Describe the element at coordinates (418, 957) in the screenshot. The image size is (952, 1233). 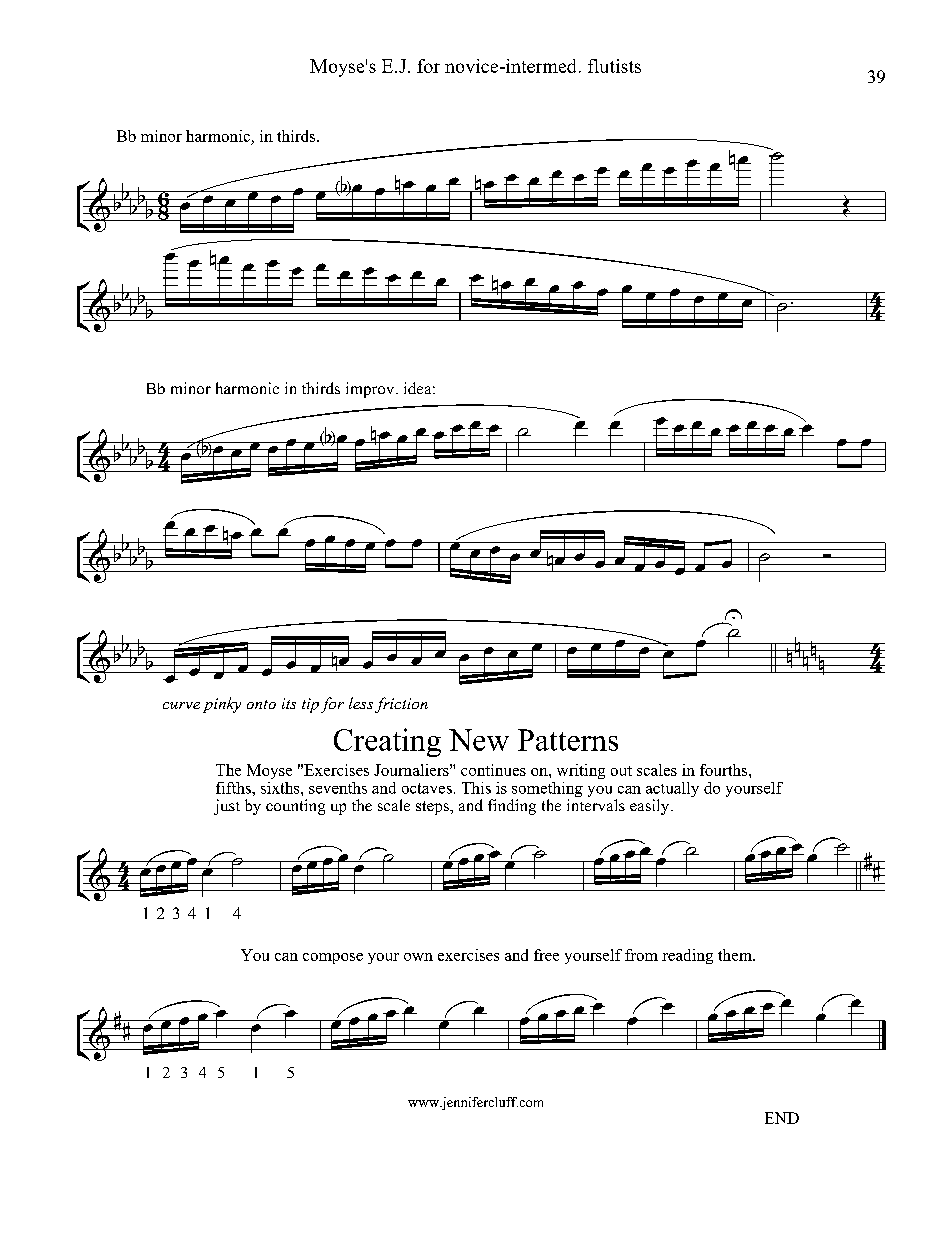
I see `own` at that location.
